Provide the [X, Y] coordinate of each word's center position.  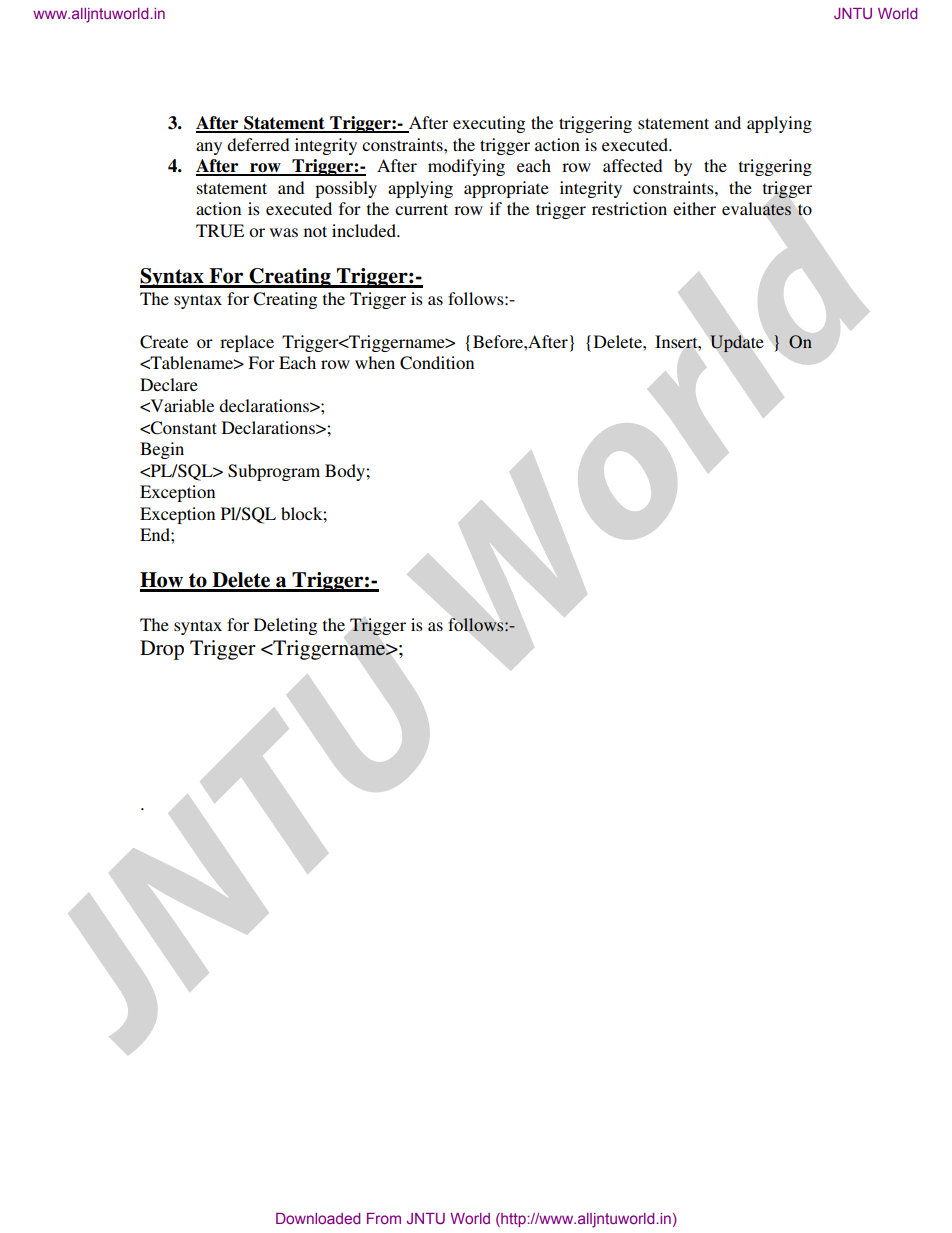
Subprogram [274, 472]
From [384, 1218]
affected [633, 165]
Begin [162, 450]
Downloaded [318, 1218]
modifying [466, 167]
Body [346, 472]
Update [736, 343]
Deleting [285, 626]
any [209, 148]
